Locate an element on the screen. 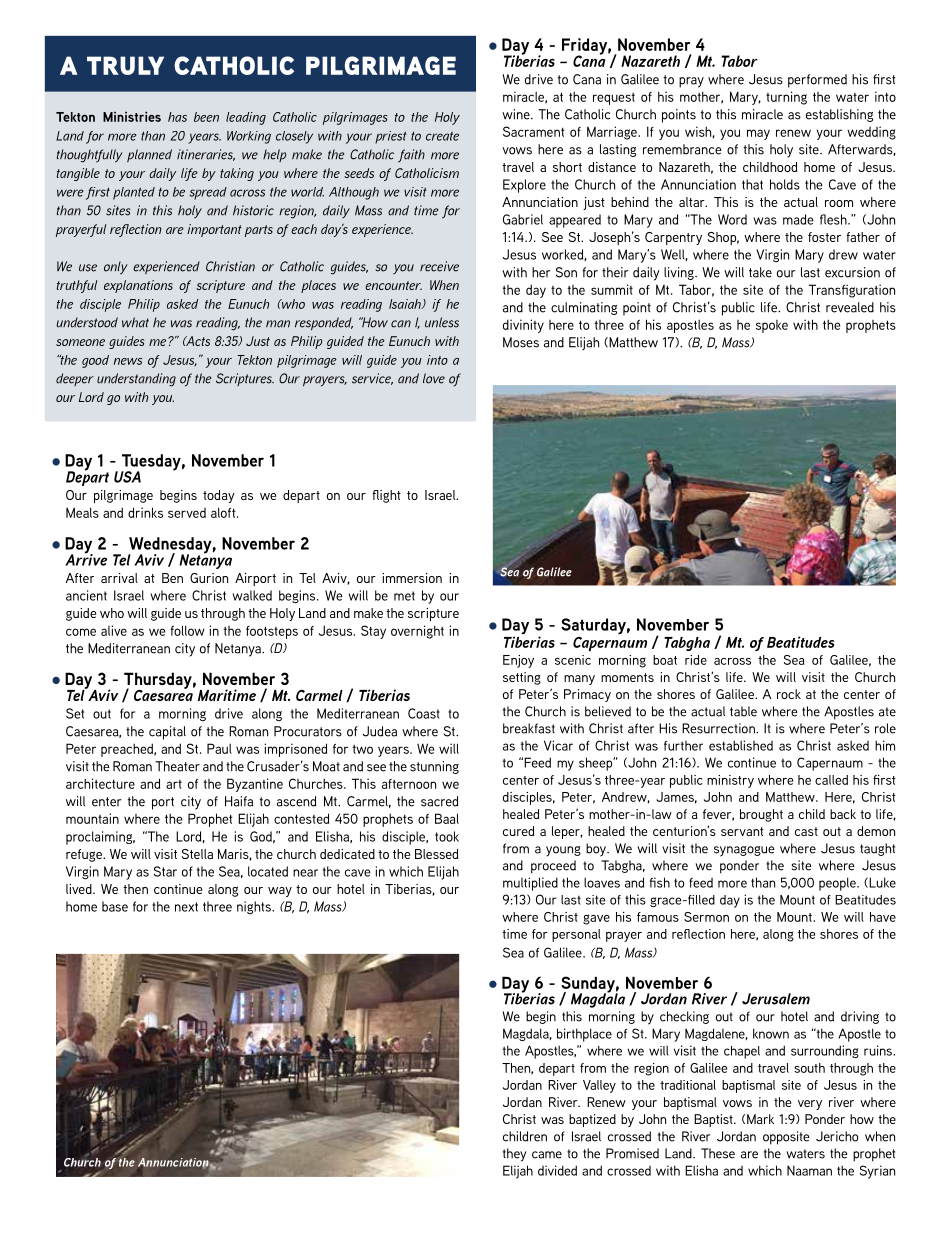  next is located at coordinates (186, 907).
